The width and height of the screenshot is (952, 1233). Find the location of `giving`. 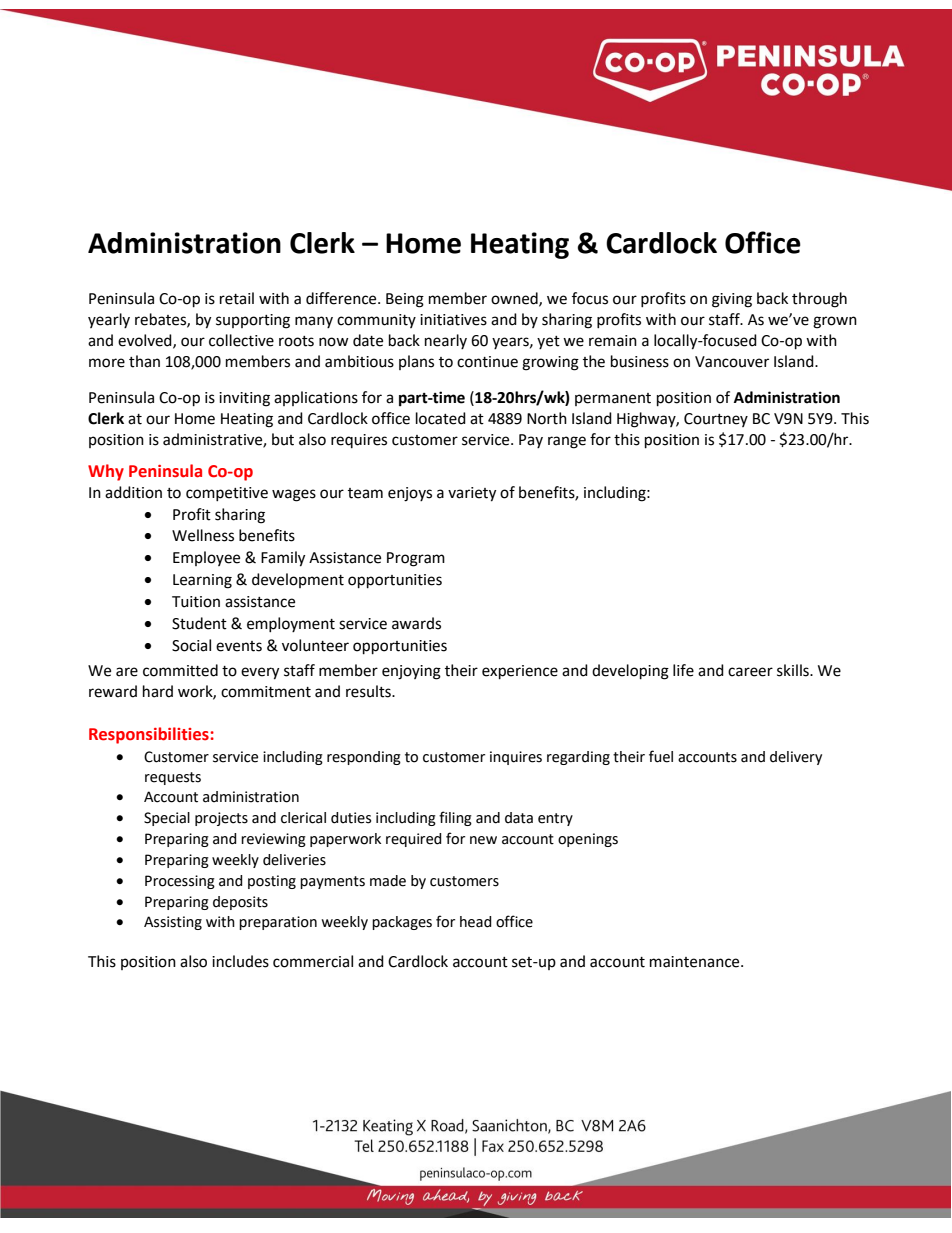

giving is located at coordinates (732, 300).
